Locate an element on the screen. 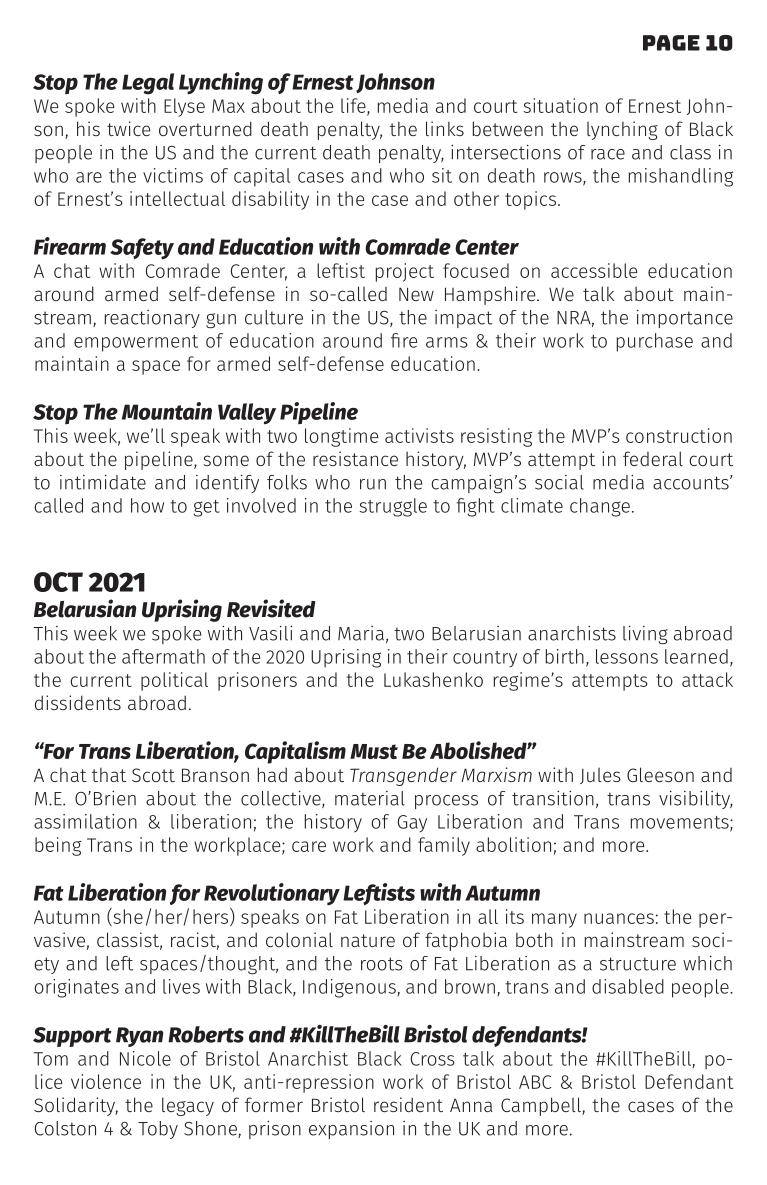 Image resolution: width=767 pixels, height=1185 pixels. nuances is located at coordinates (619, 918).
